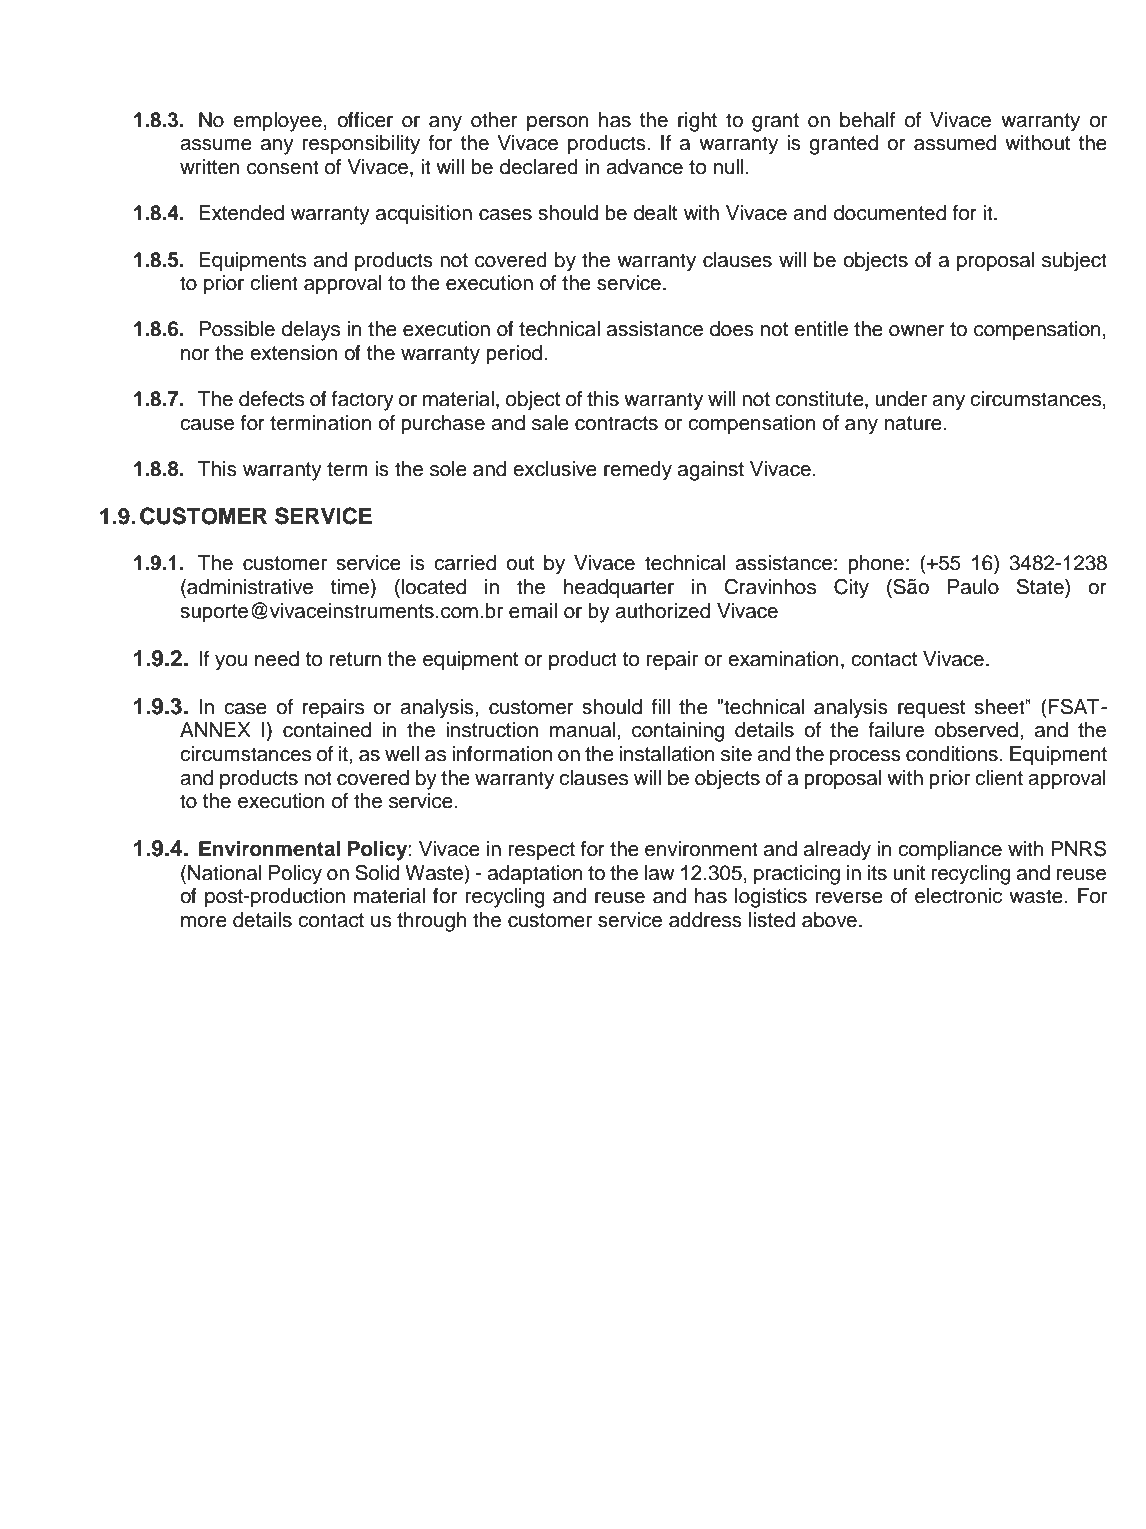  I want to click on behalf, so click(867, 120).
